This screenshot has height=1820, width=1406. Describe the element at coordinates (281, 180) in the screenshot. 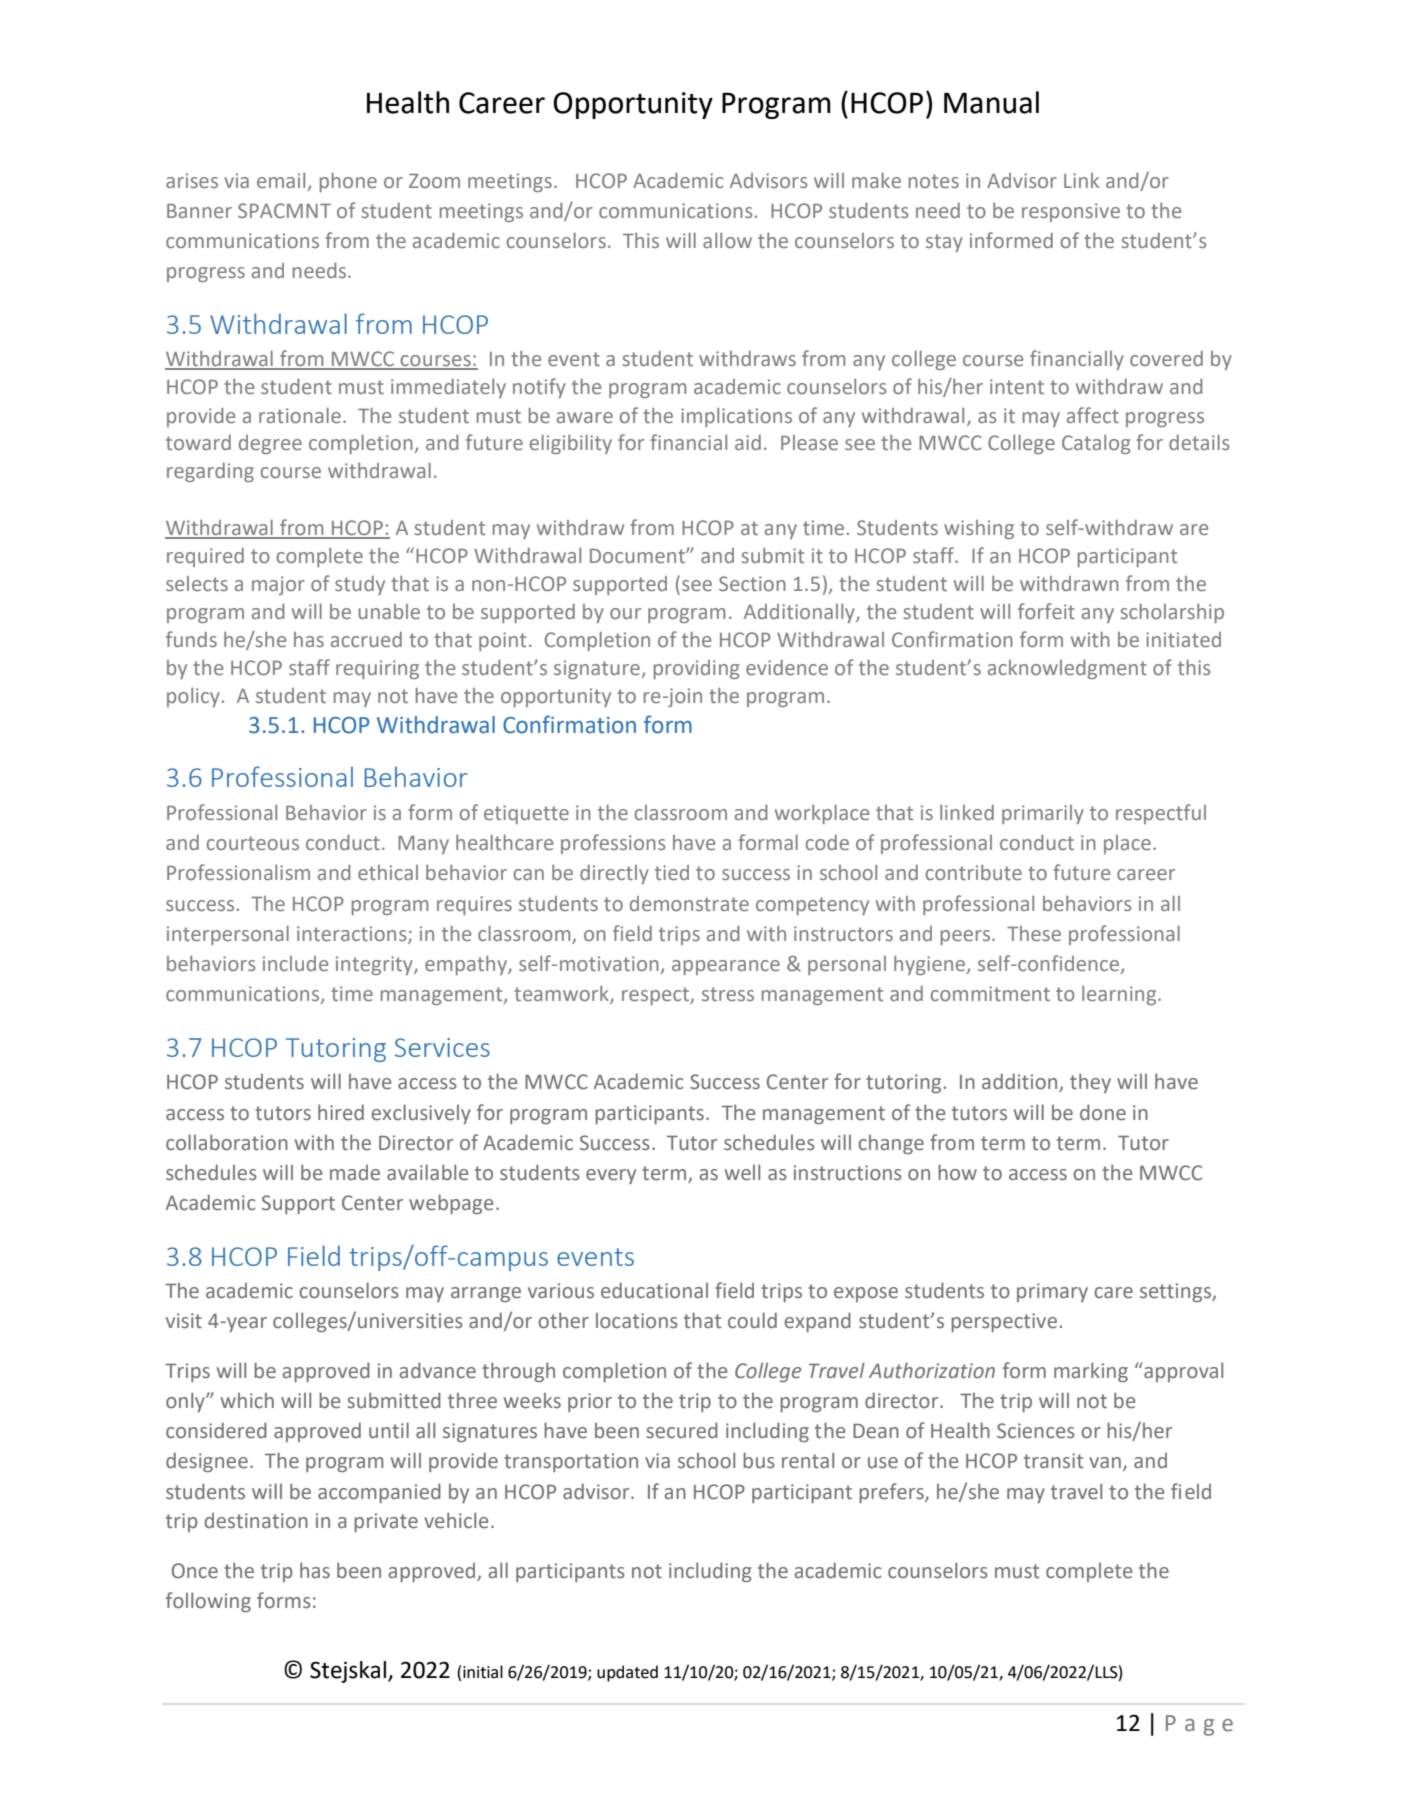

I see `email` at that location.
